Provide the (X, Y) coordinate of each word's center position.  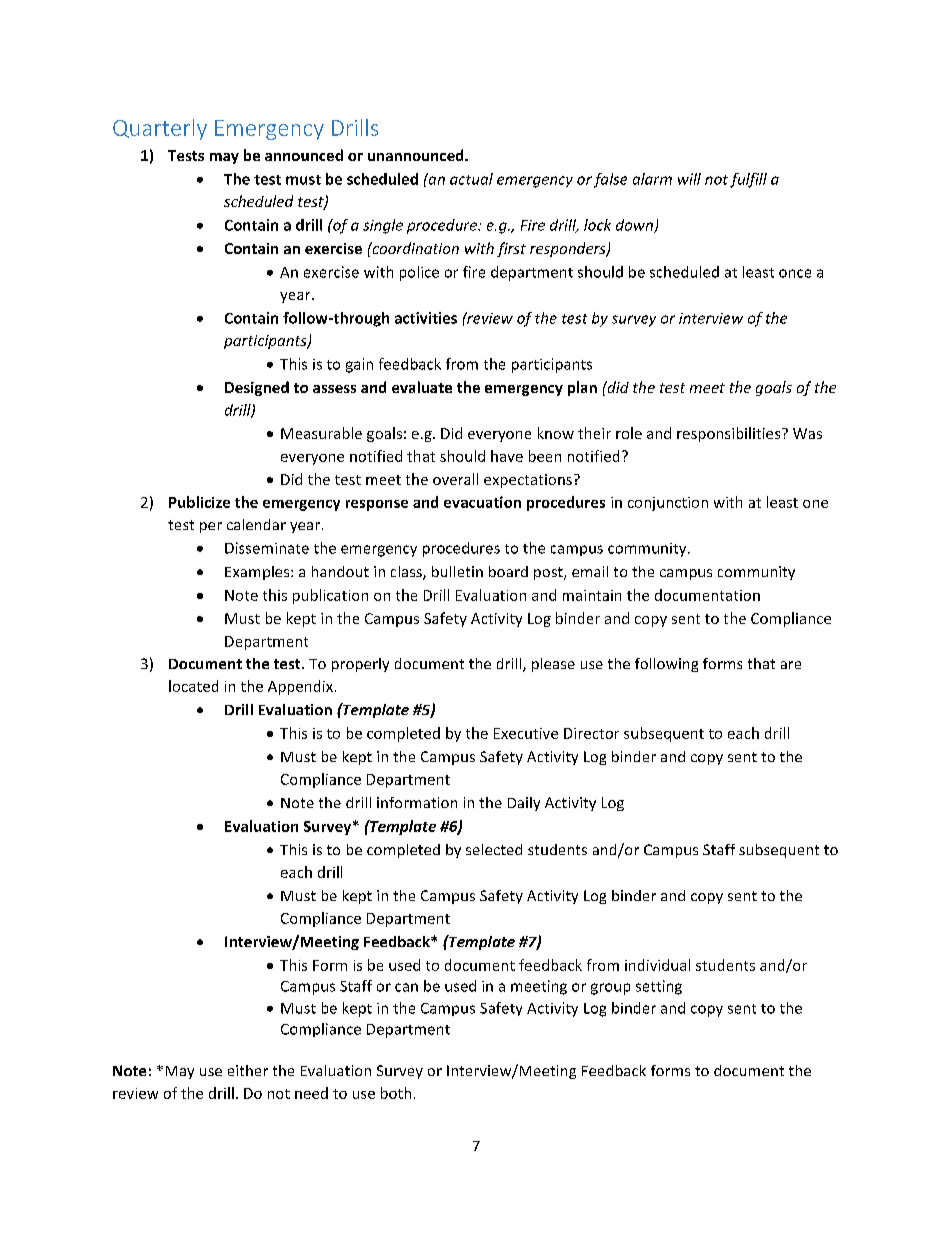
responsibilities (730, 434)
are (791, 665)
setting (659, 987)
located (193, 686)
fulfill (748, 180)
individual (657, 965)
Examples (258, 573)
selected (494, 849)
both (396, 1093)
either (248, 1070)
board (508, 571)
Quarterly (160, 129)
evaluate (422, 387)
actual (471, 179)
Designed (257, 388)
